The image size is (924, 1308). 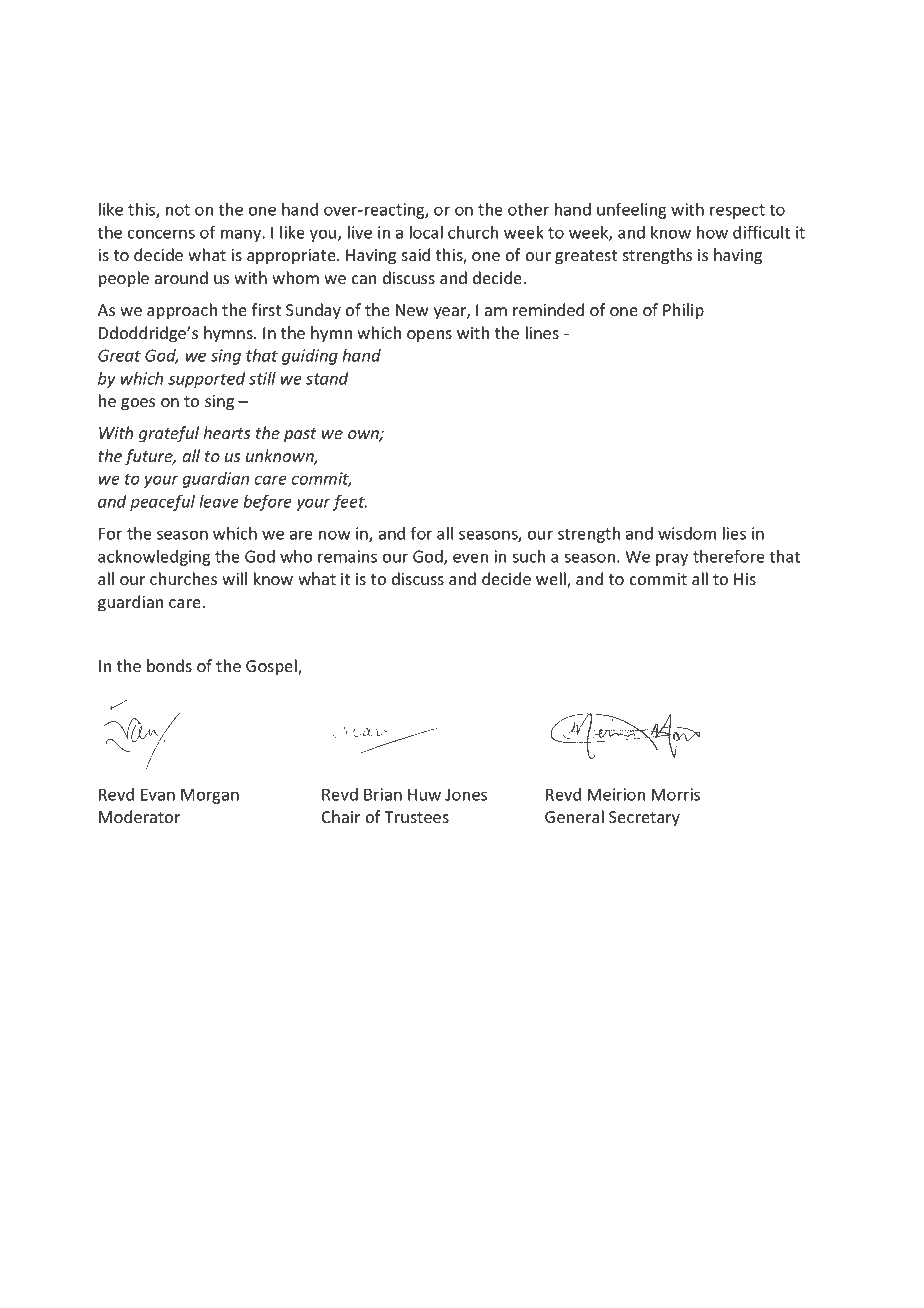 I want to click on local, so click(x=426, y=232).
